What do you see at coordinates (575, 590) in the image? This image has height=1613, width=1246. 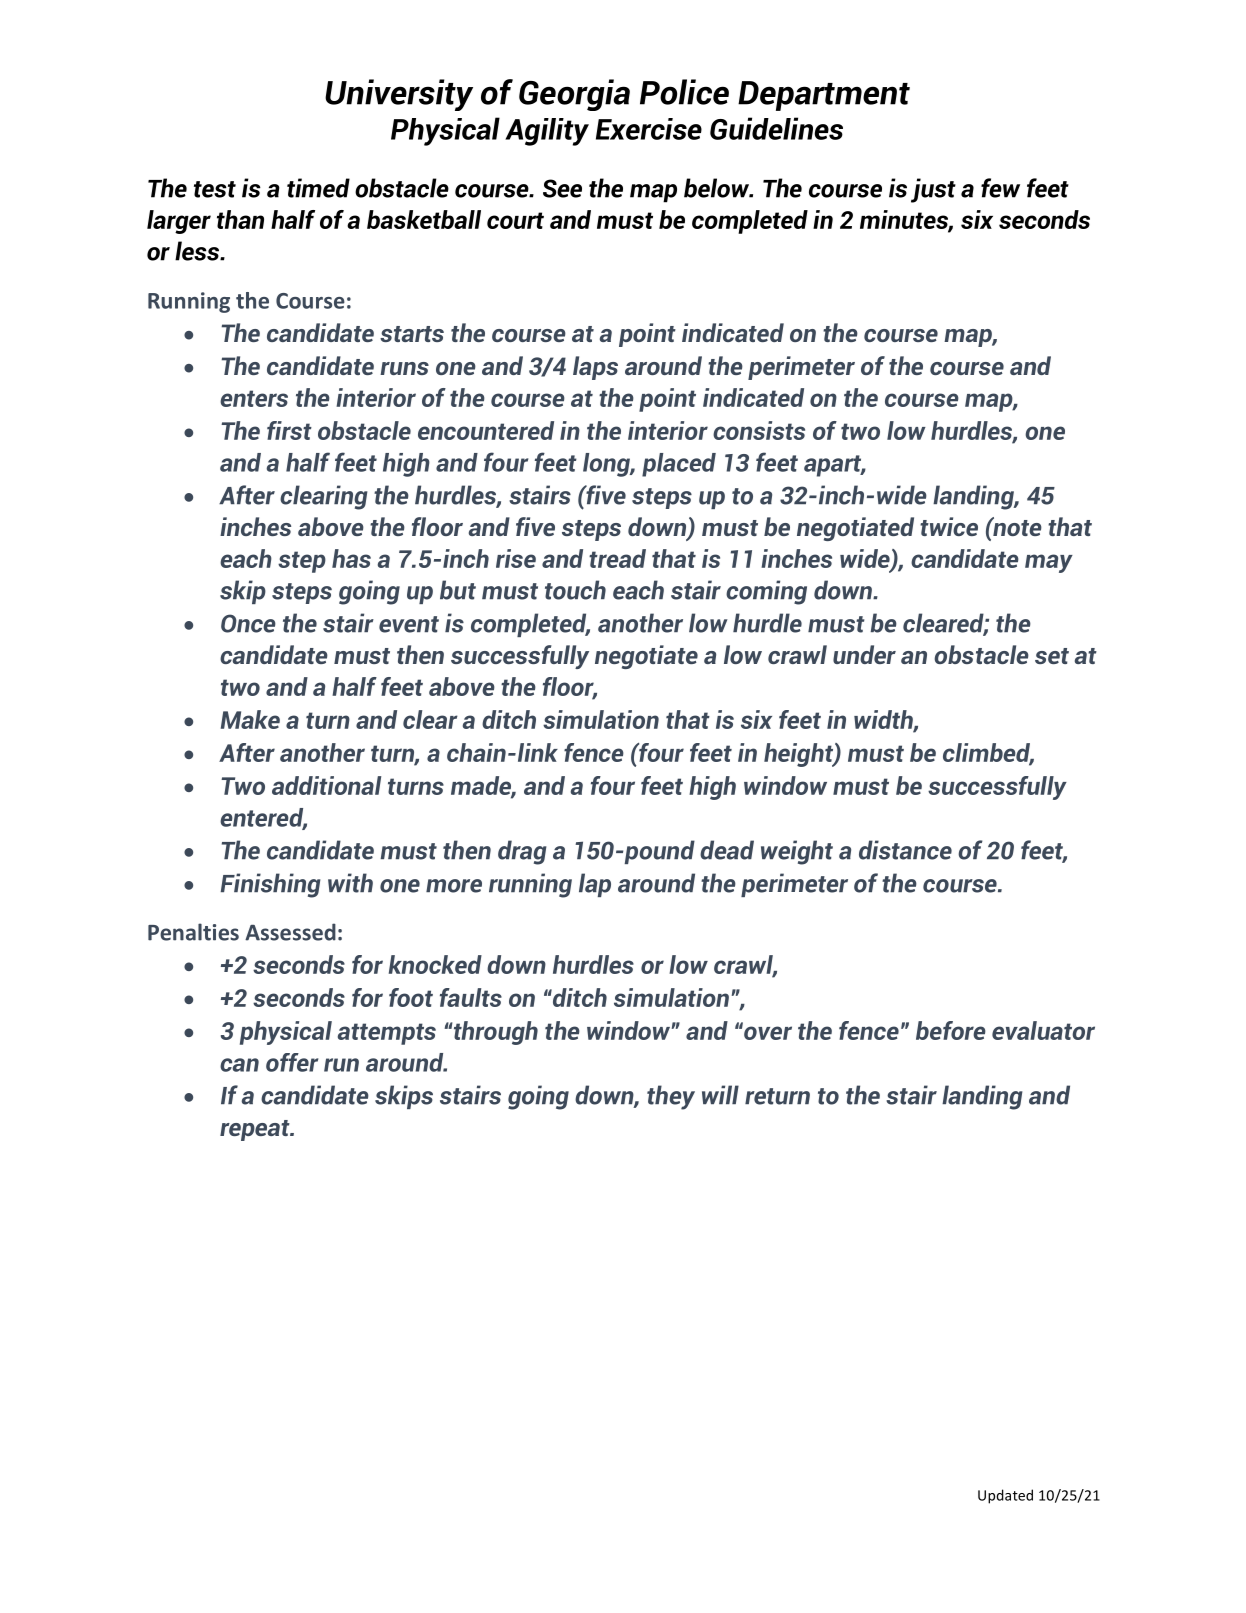 I see `touch` at bounding box center [575, 590].
